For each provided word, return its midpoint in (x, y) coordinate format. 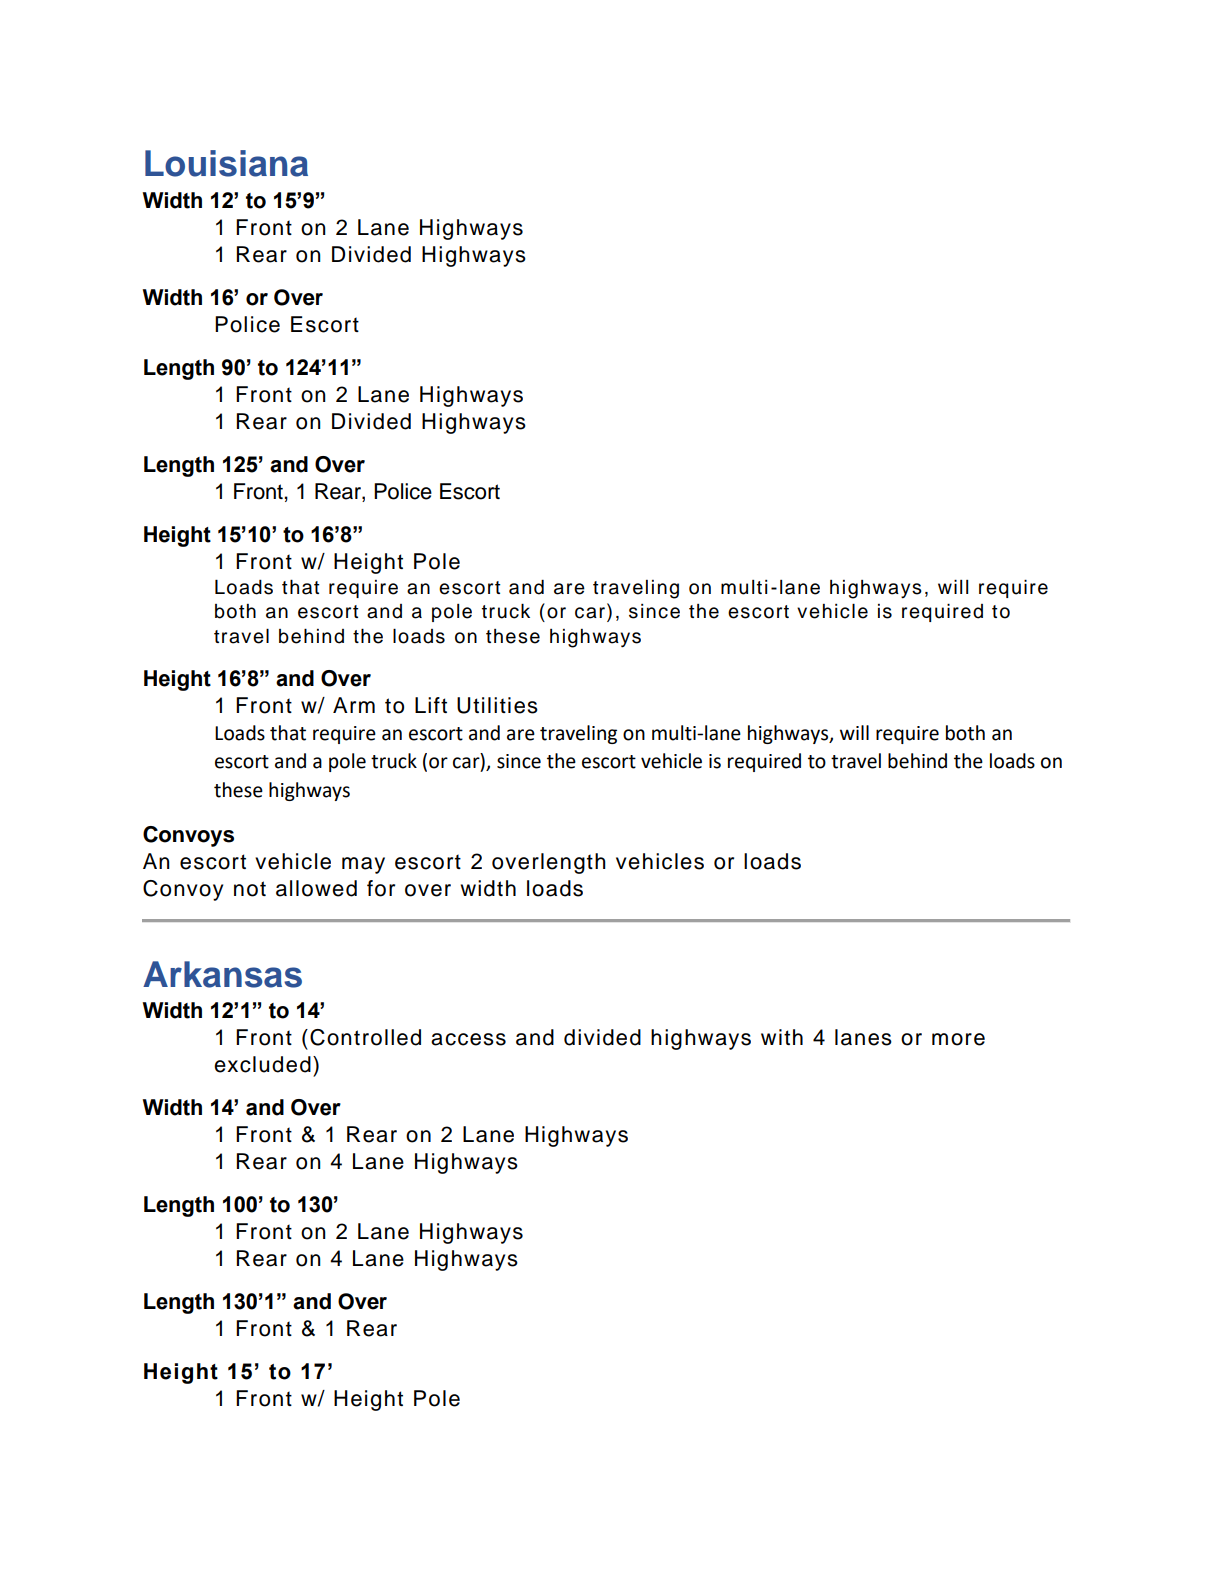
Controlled (365, 1037)
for (381, 888)
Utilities (497, 705)
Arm (354, 705)
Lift (431, 705)
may (363, 865)
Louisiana (226, 163)
